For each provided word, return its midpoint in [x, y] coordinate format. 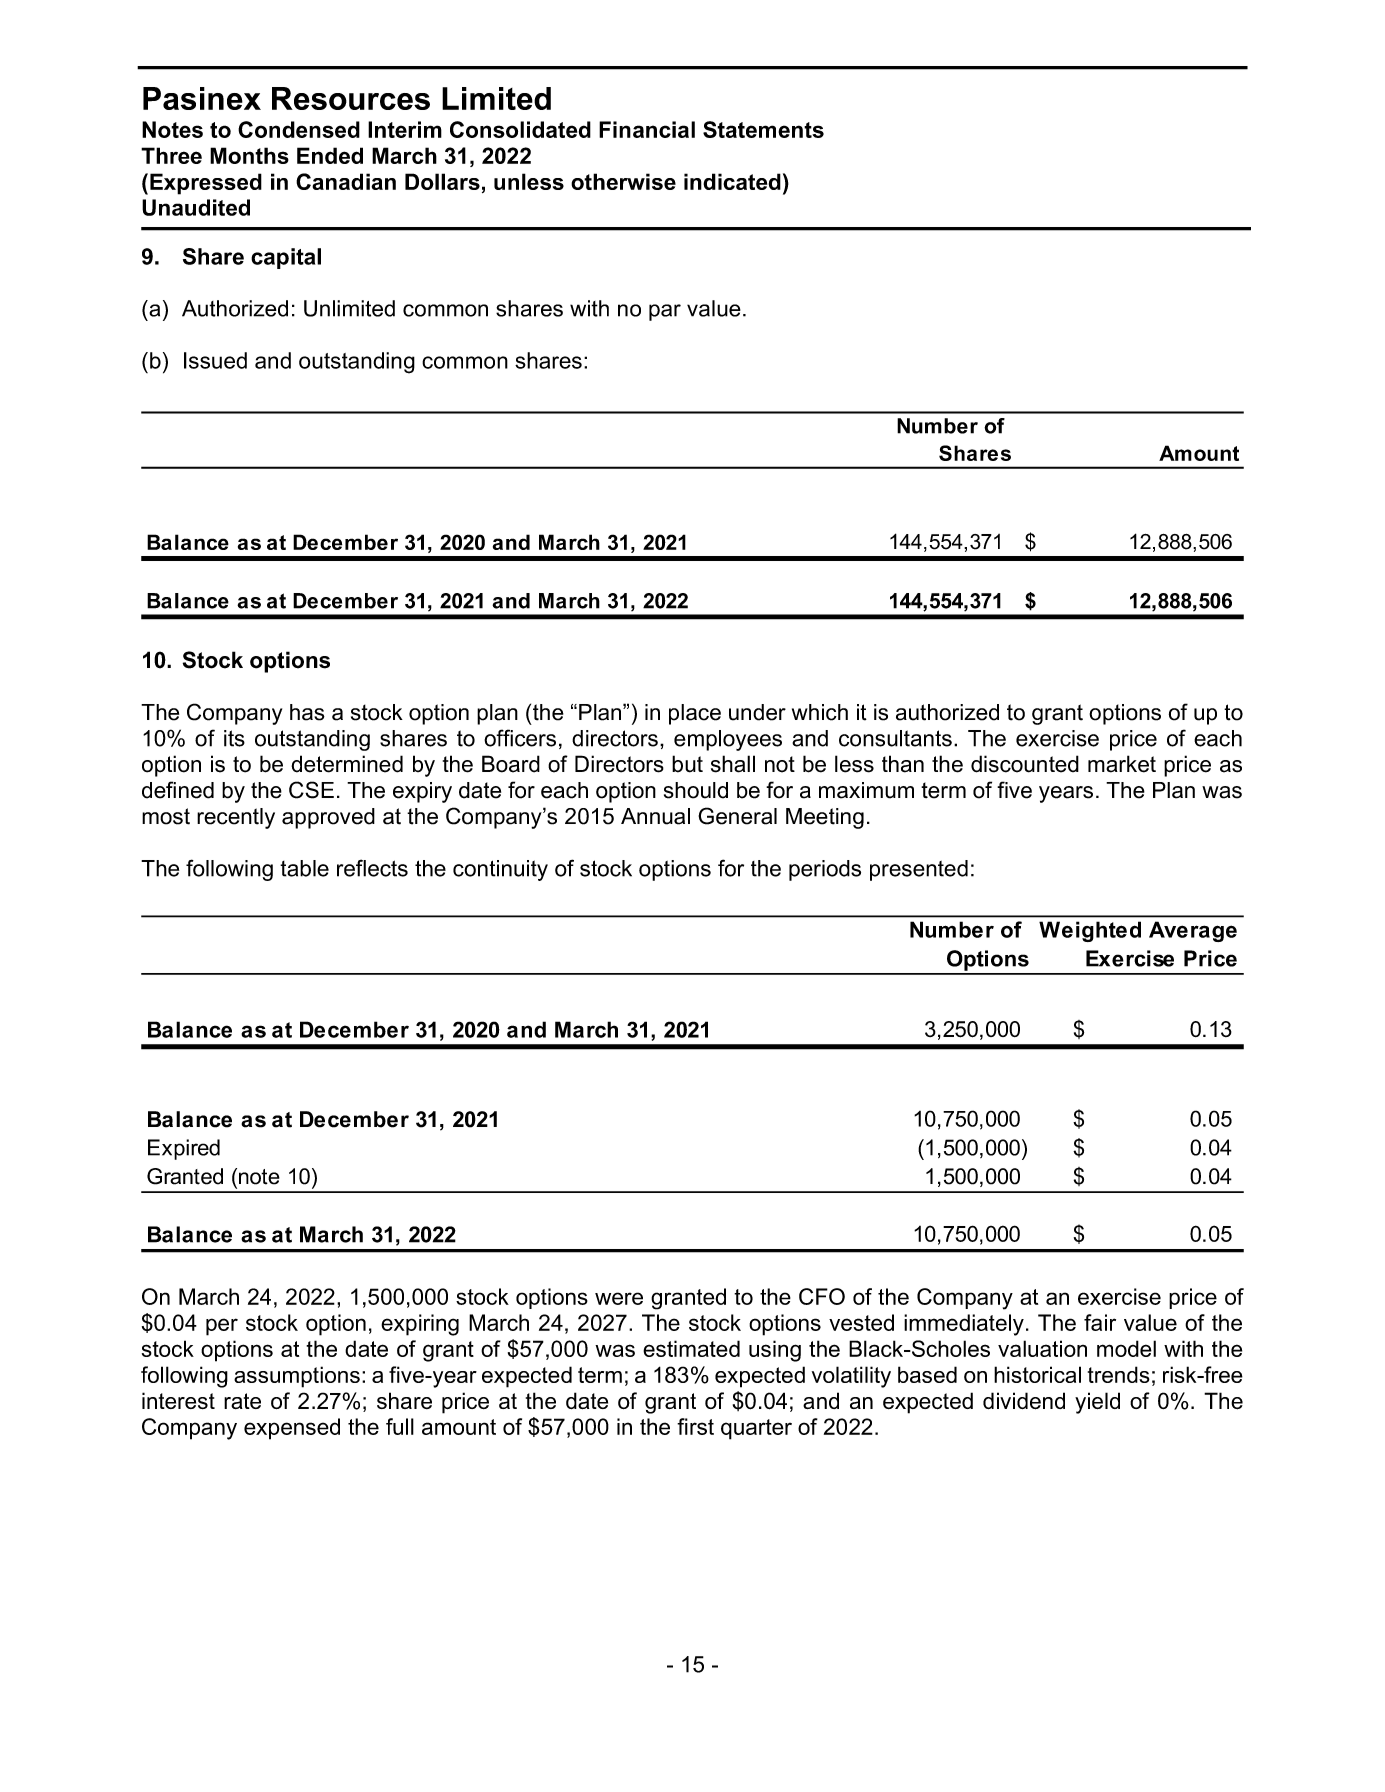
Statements [763, 129]
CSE [311, 790]
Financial [647, 129]
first [695, 1426]
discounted [1025, 764]
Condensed [299, 129]
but [687, 764]
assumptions [297, 1377]
